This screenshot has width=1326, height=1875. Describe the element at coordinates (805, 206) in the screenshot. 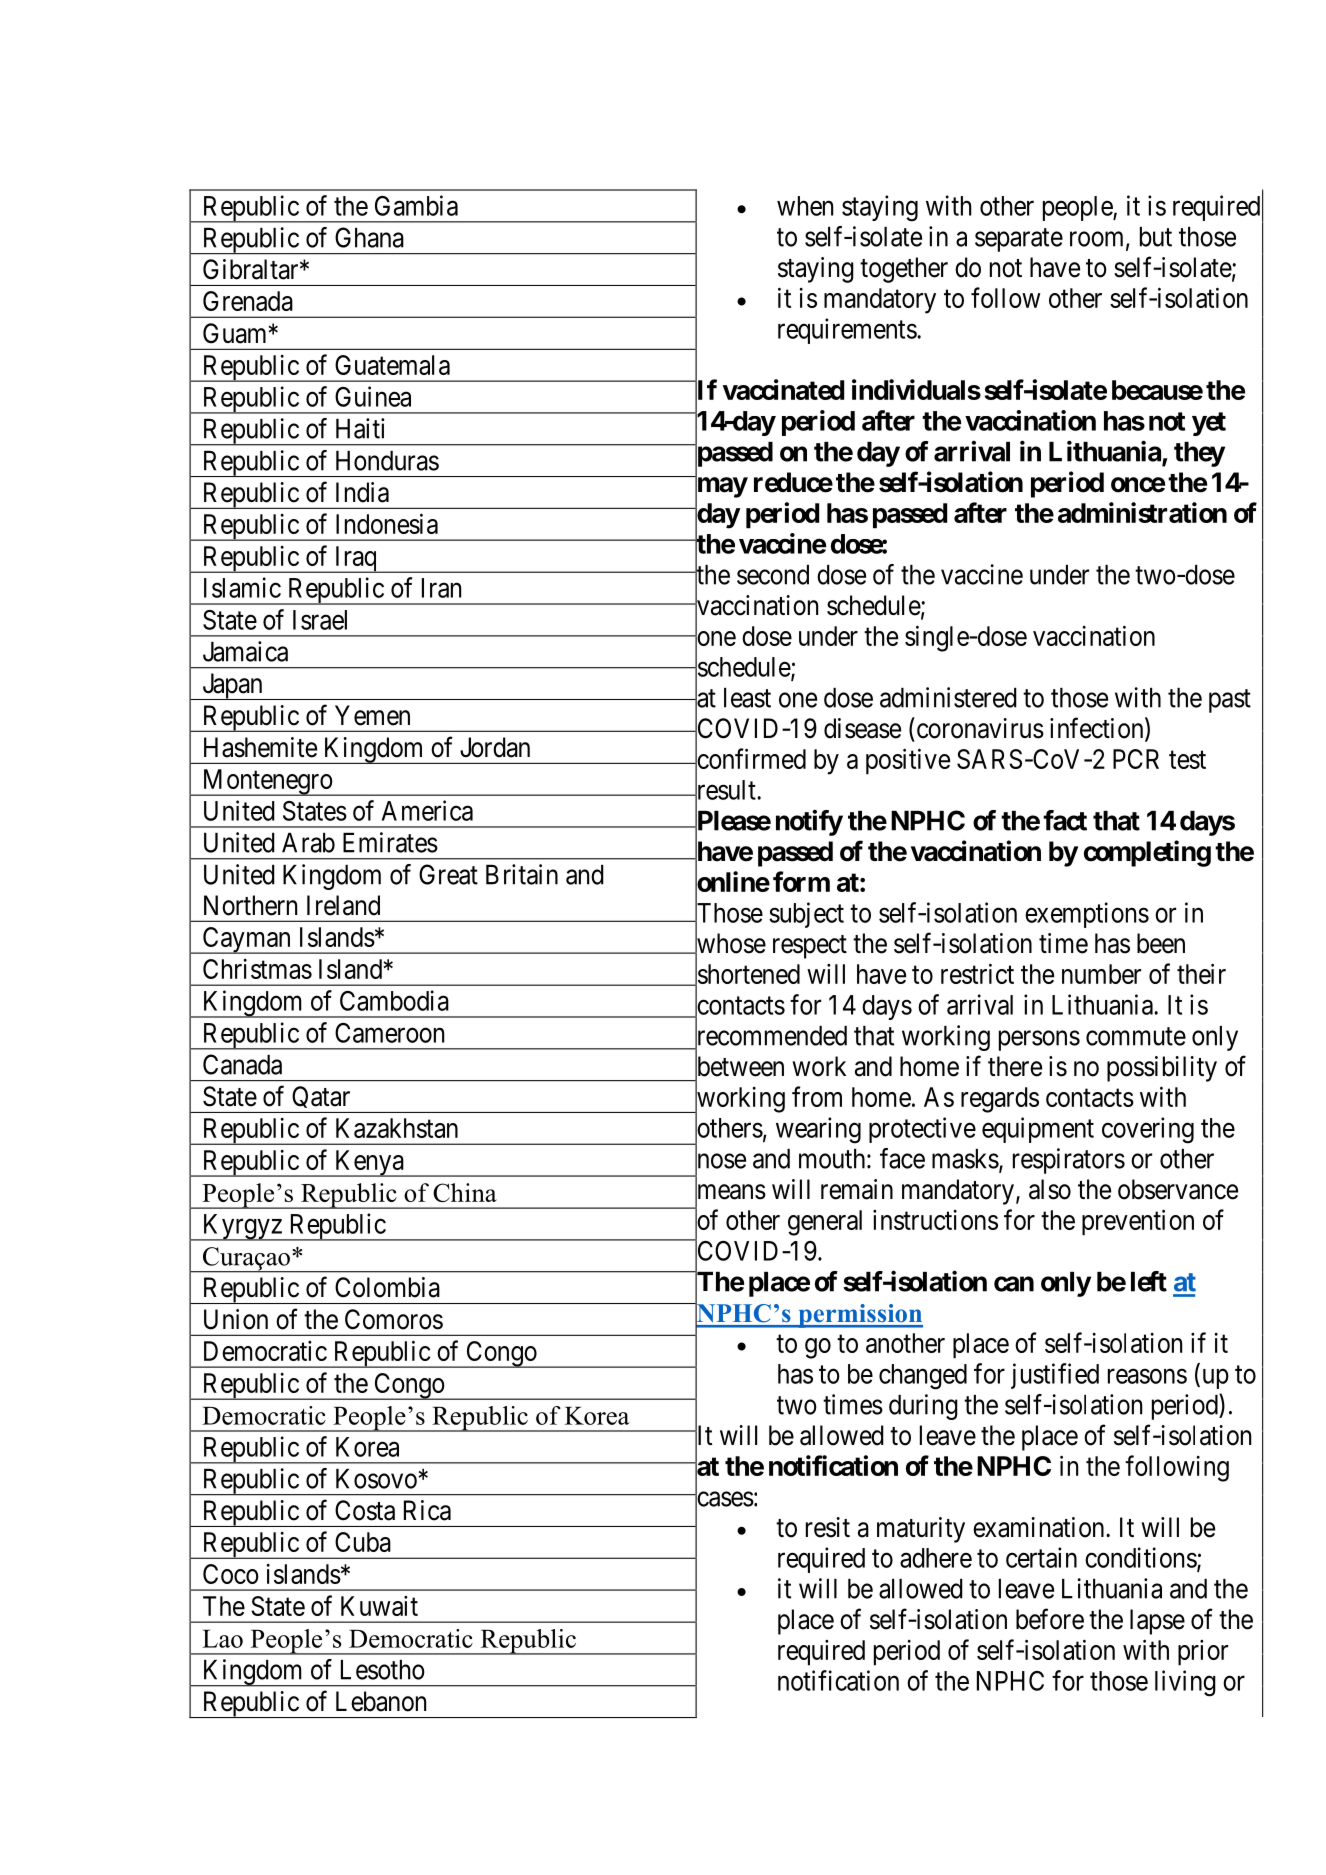

I see `when` at that location.
